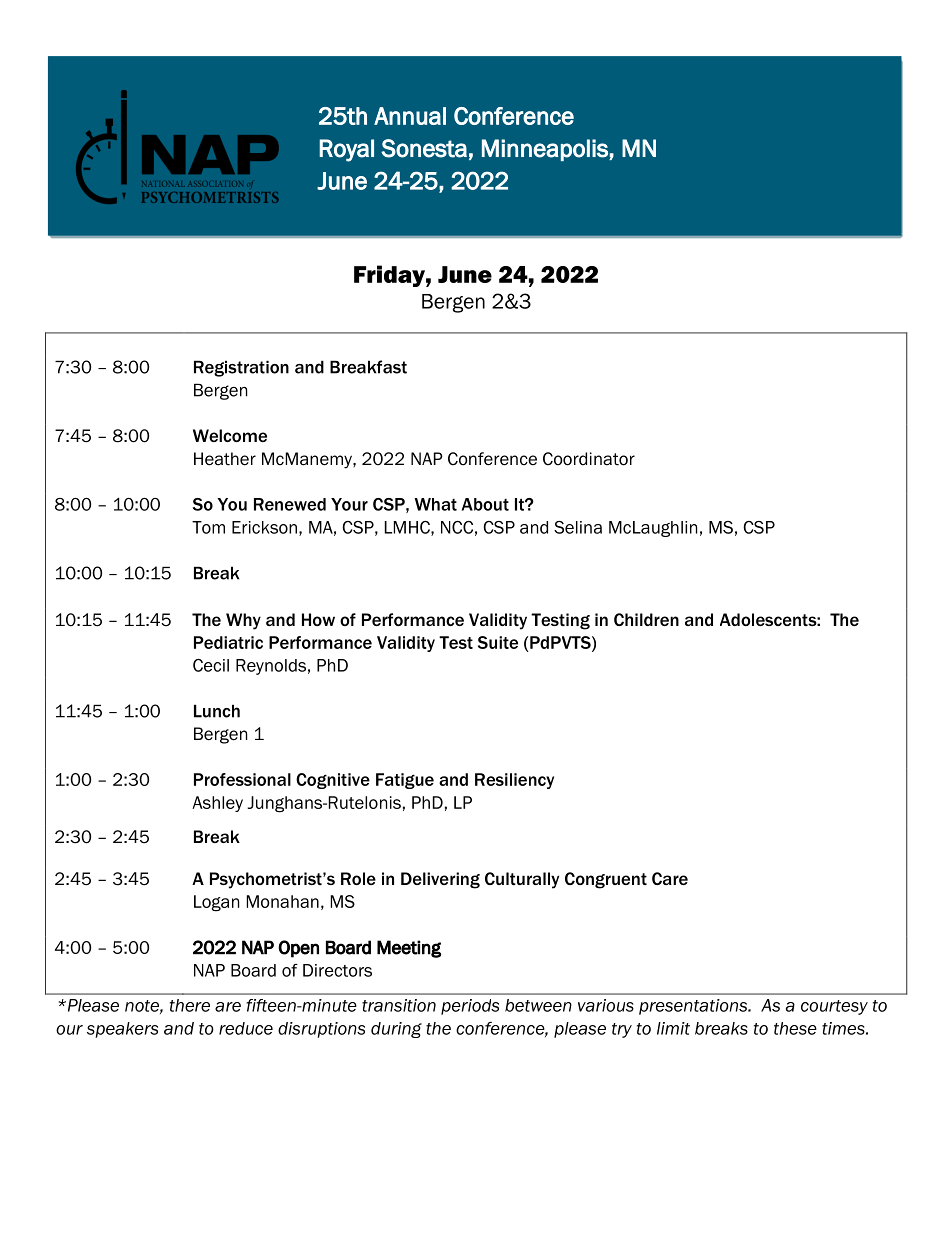  Describe the element at coordinates (514, 781) in the screenshot. I see `Resiliency` at that location.
